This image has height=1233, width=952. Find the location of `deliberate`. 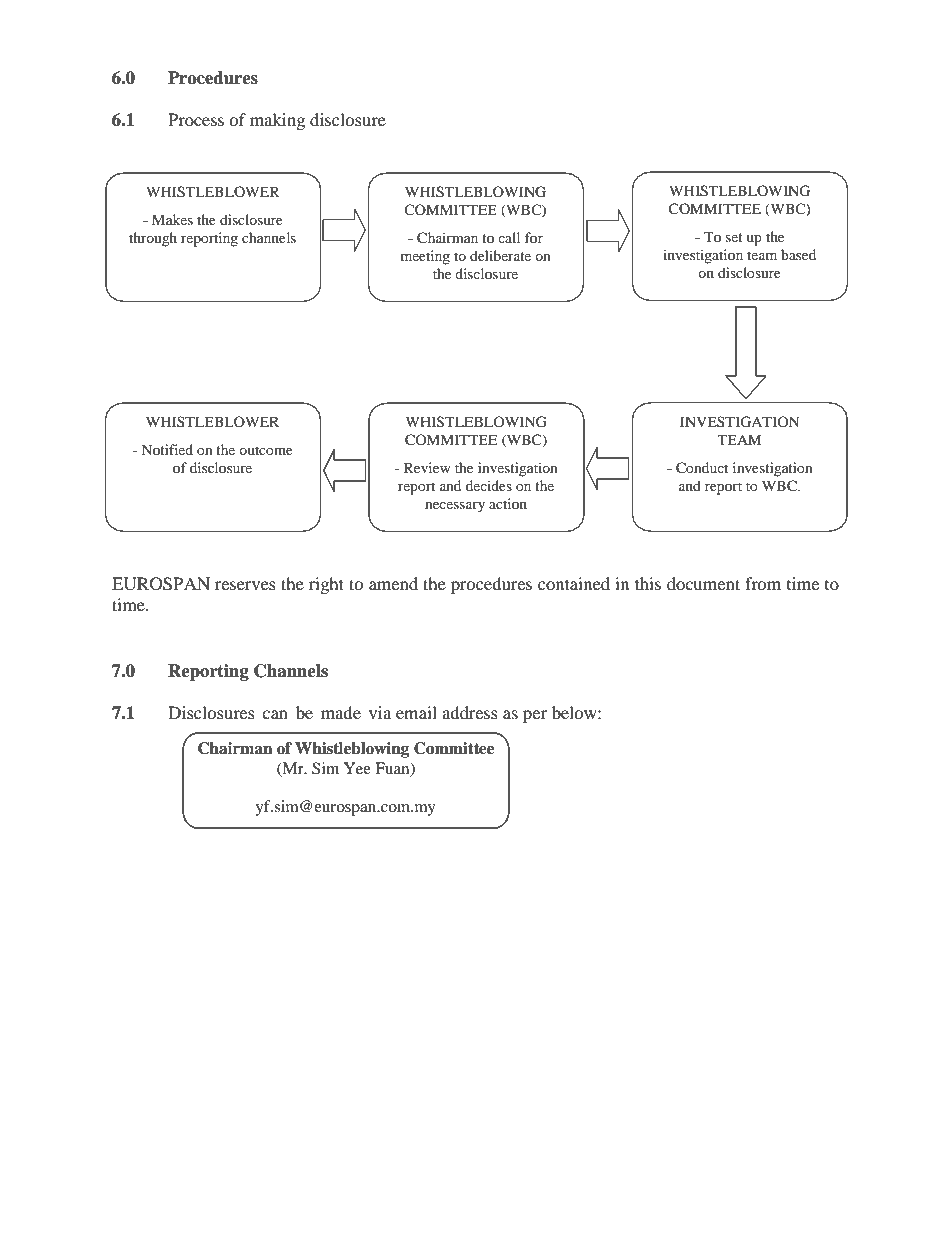

deliberate is located at coordinates (500, 255).
